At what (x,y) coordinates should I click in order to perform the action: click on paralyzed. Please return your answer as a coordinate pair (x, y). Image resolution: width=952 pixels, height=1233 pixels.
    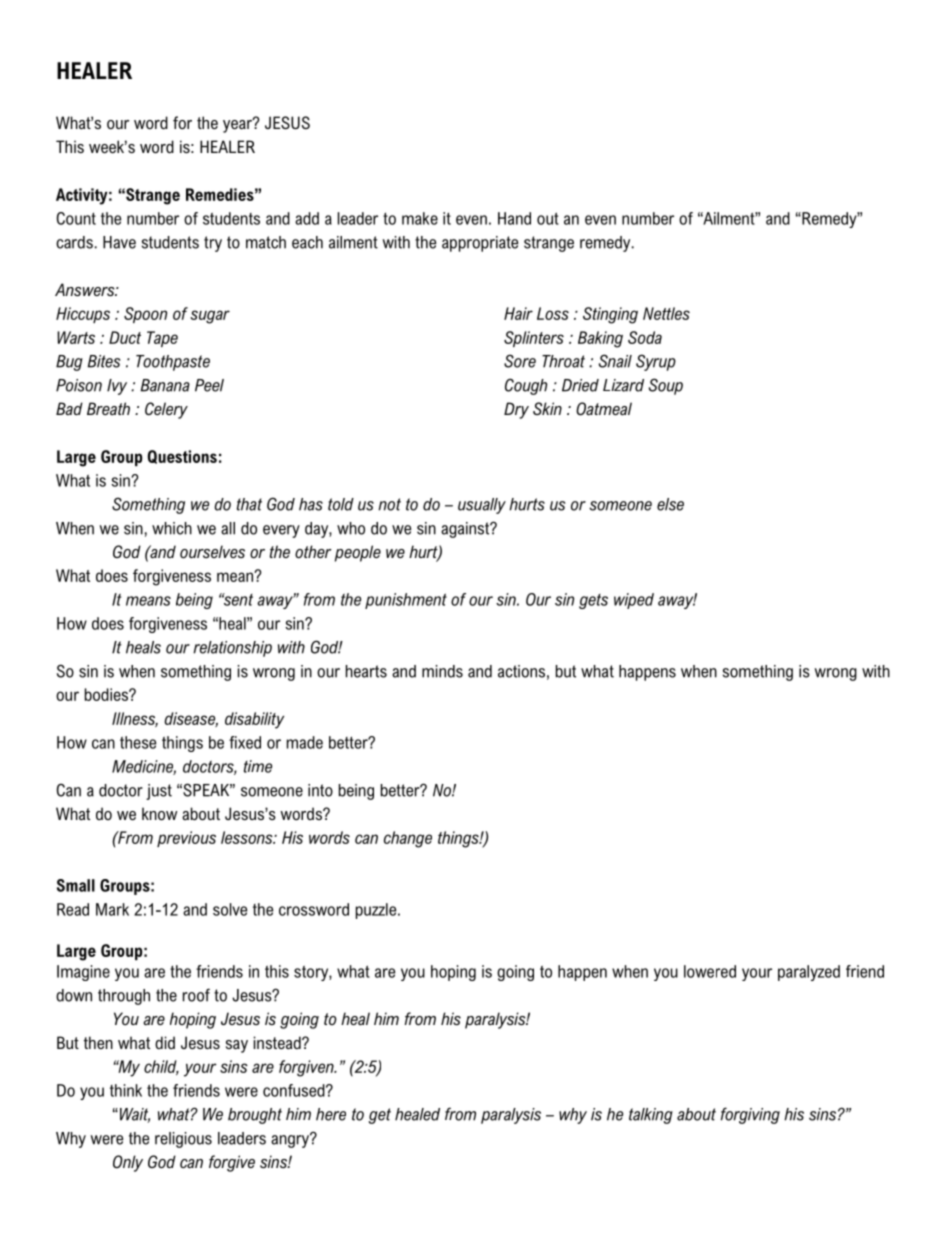
    Looking at the image, I should click on (809, 973).
